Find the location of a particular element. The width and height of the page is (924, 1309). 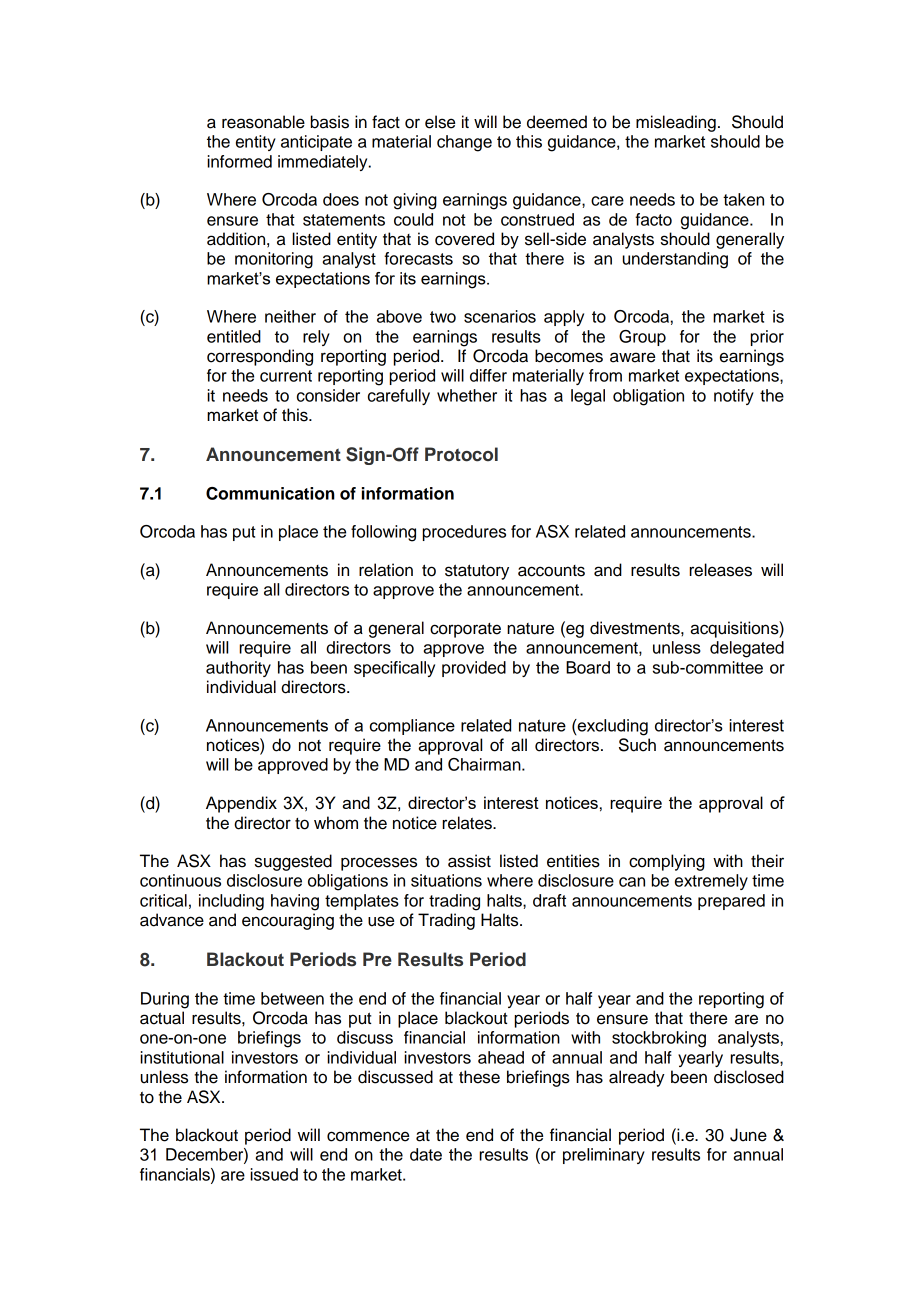

relates is located at coordinates (468, 823).
